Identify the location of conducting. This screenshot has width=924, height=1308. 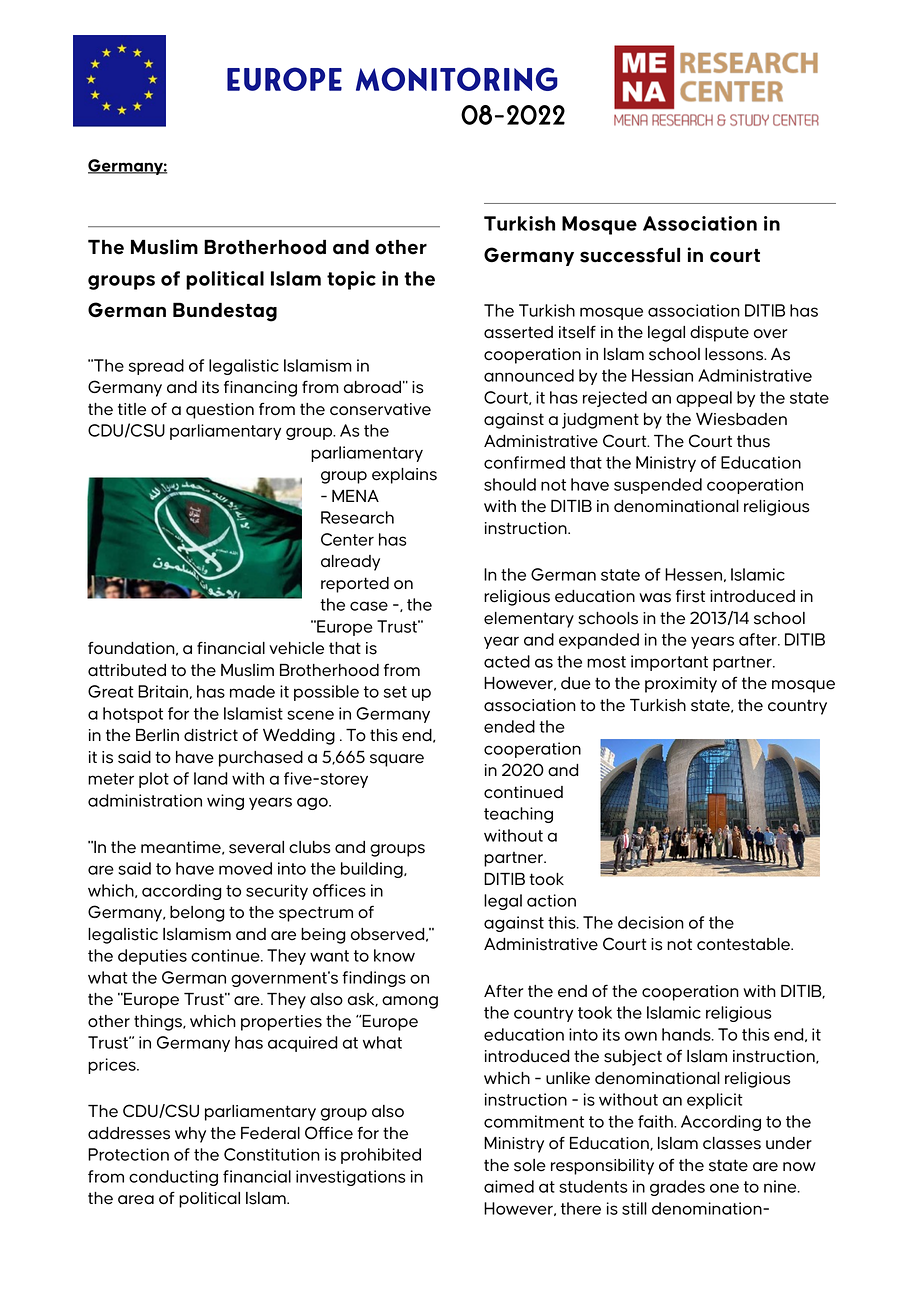
(173, 1178).
